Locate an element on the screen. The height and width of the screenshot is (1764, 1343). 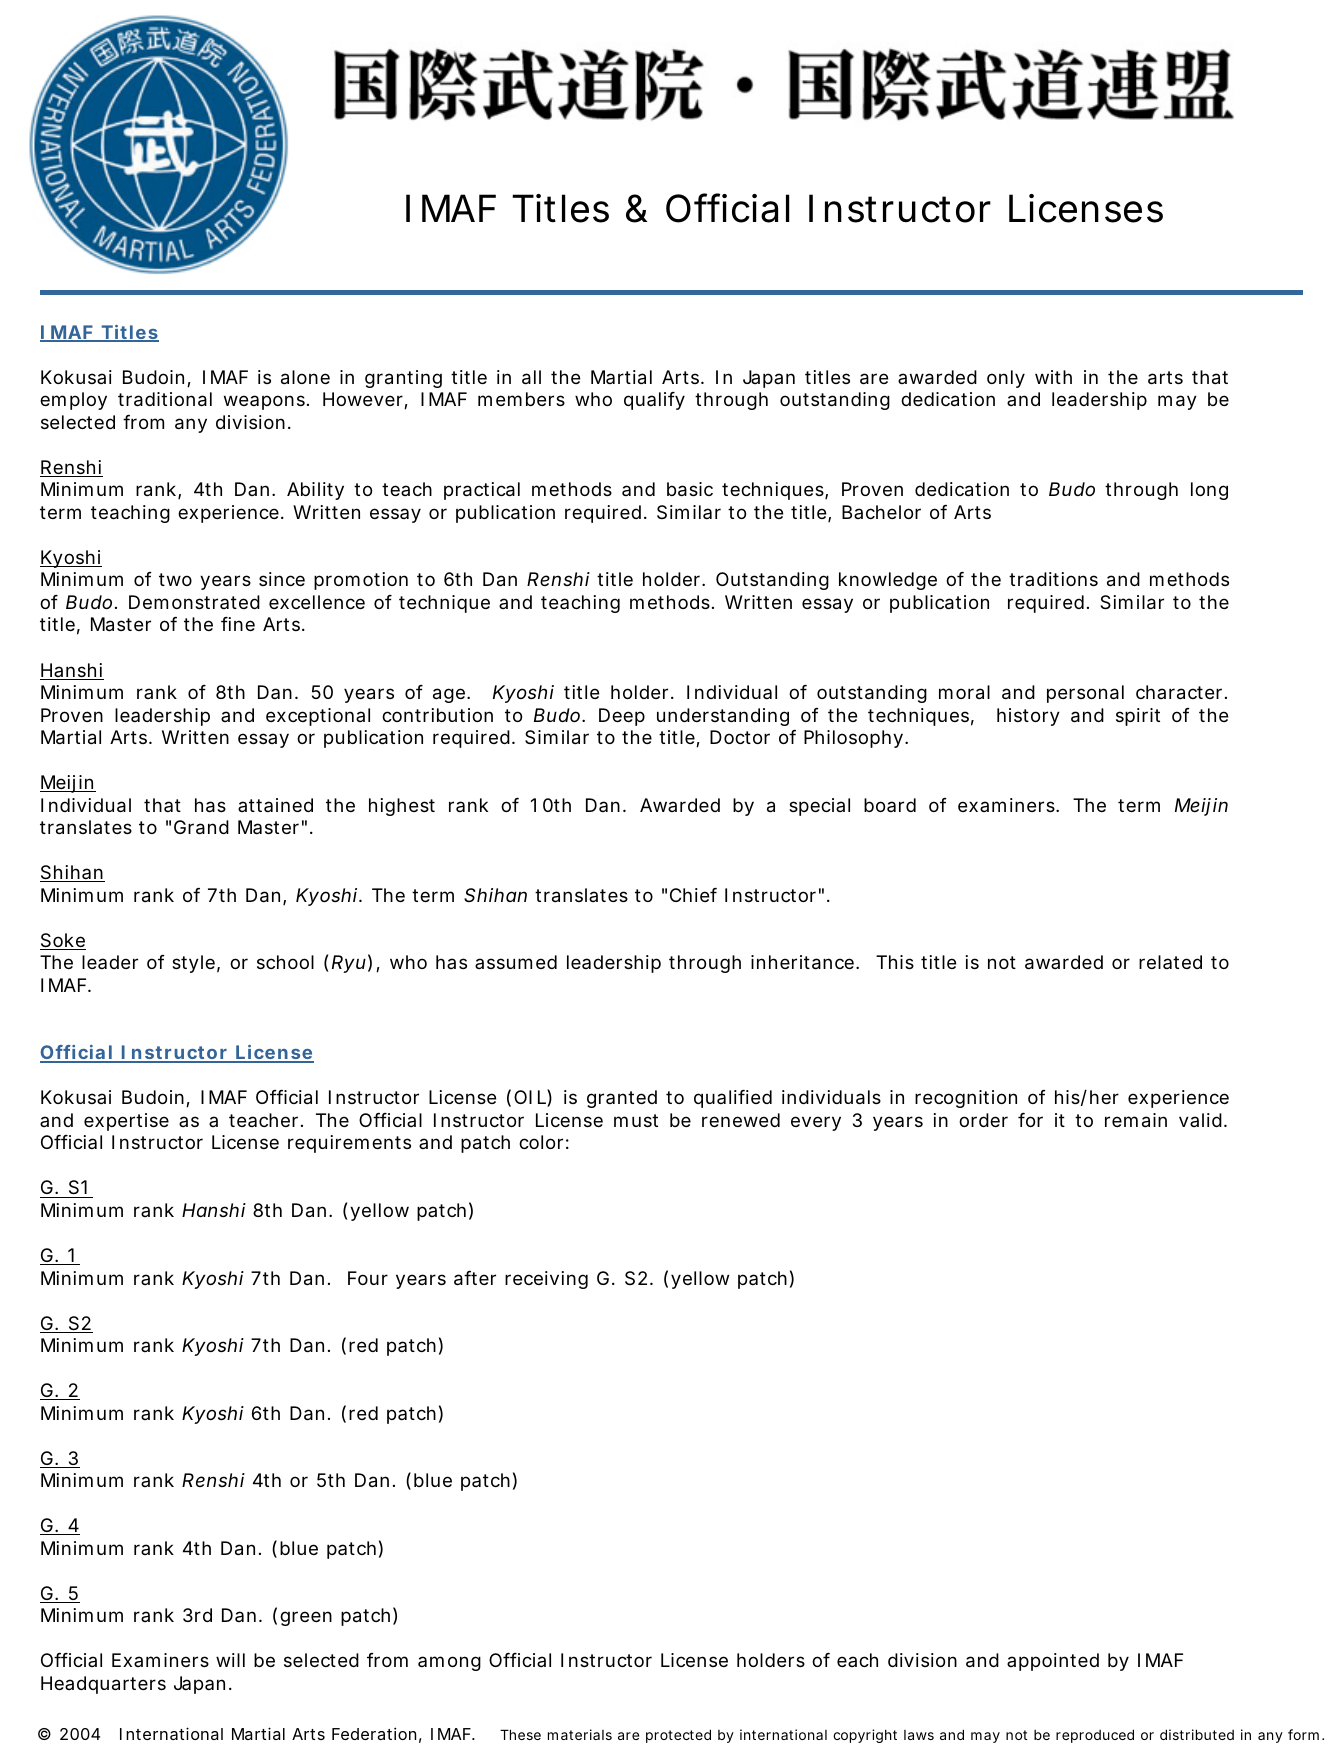
protected is located at coordinates (678, 1736).
